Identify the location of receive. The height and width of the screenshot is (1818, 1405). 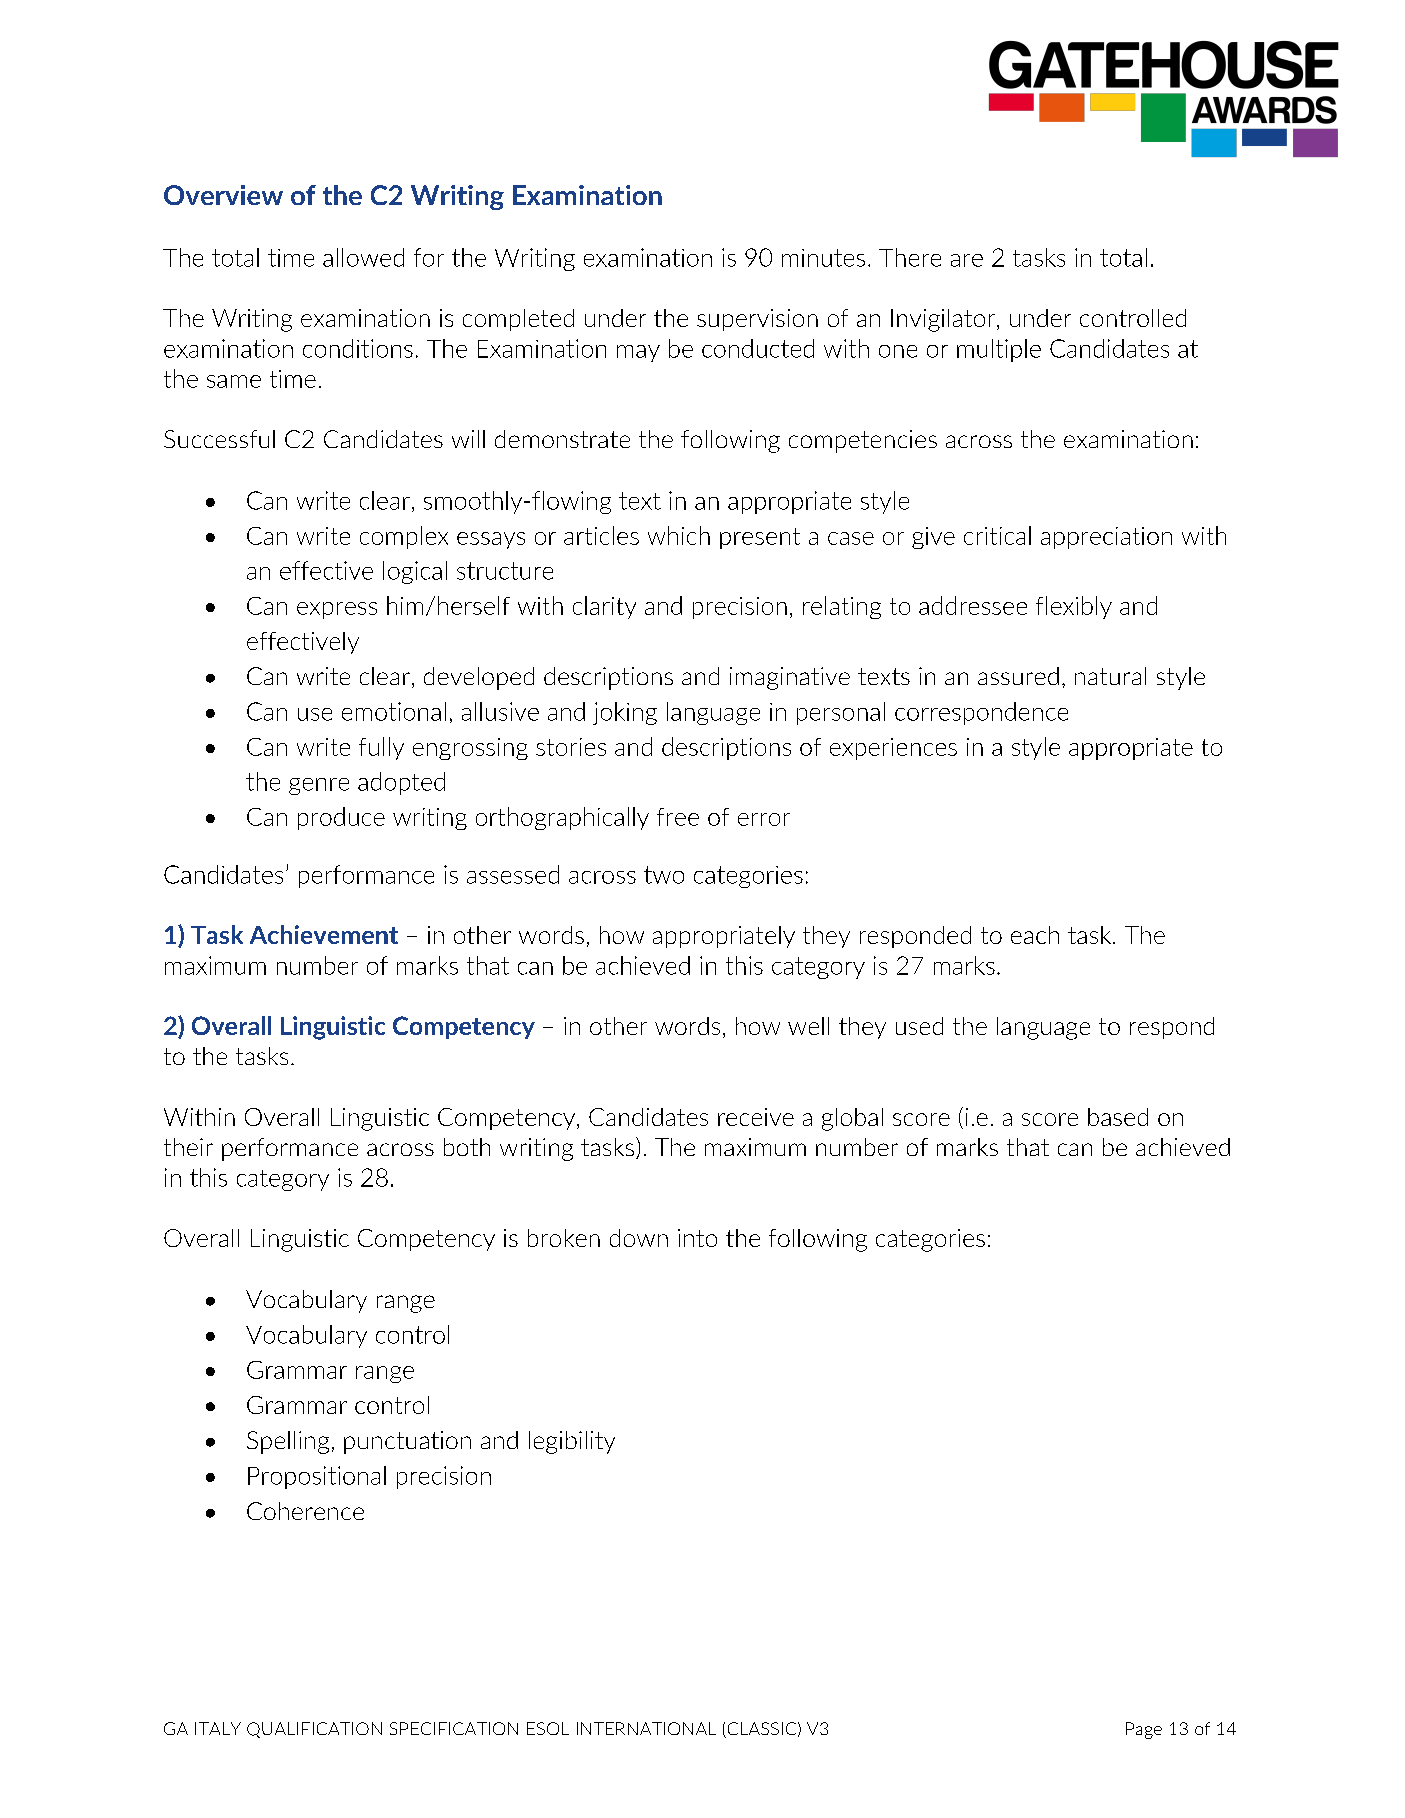
(756, 1117).
